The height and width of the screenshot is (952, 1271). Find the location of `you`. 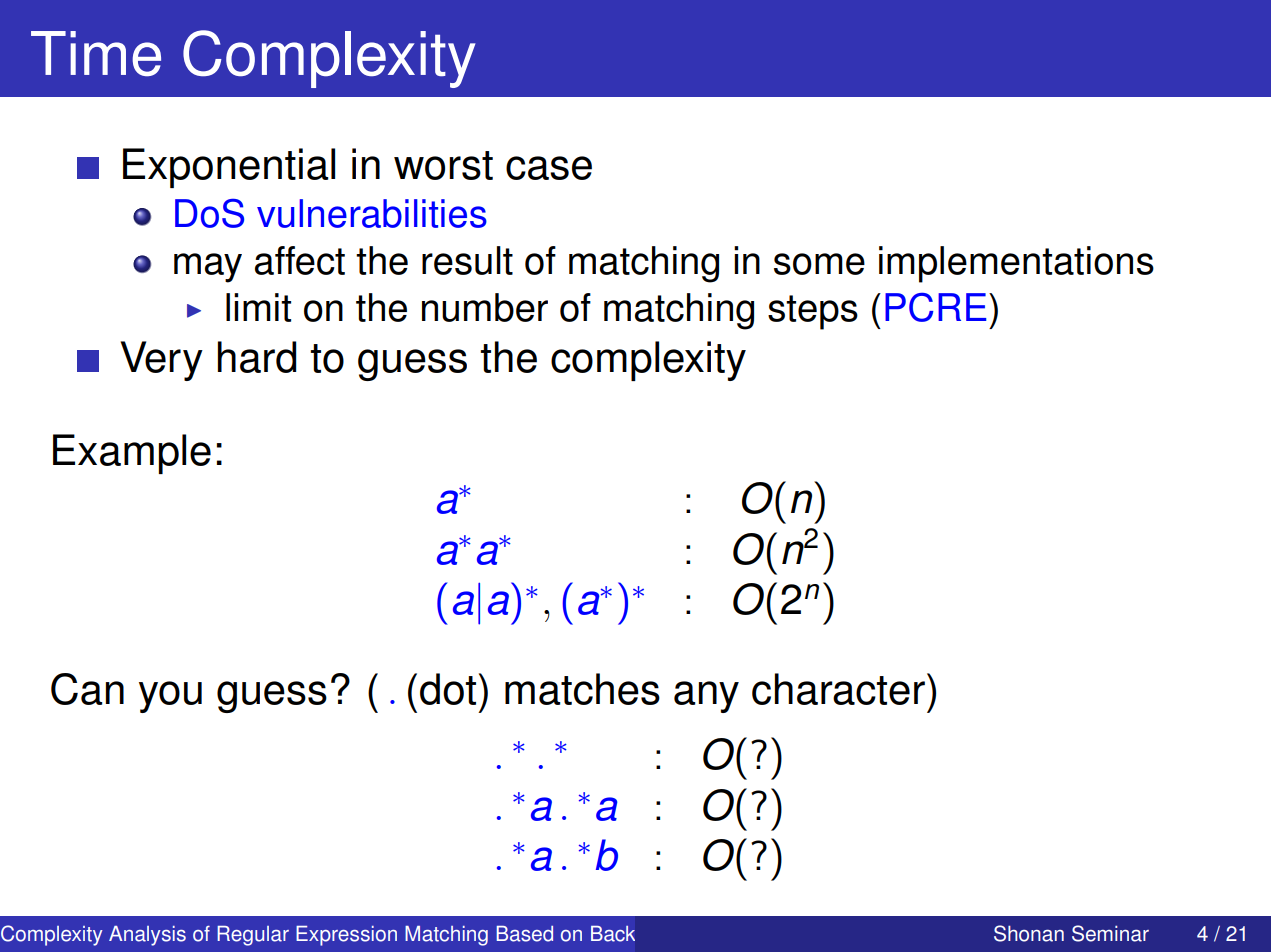

you is located at coordinates (170, 697).
